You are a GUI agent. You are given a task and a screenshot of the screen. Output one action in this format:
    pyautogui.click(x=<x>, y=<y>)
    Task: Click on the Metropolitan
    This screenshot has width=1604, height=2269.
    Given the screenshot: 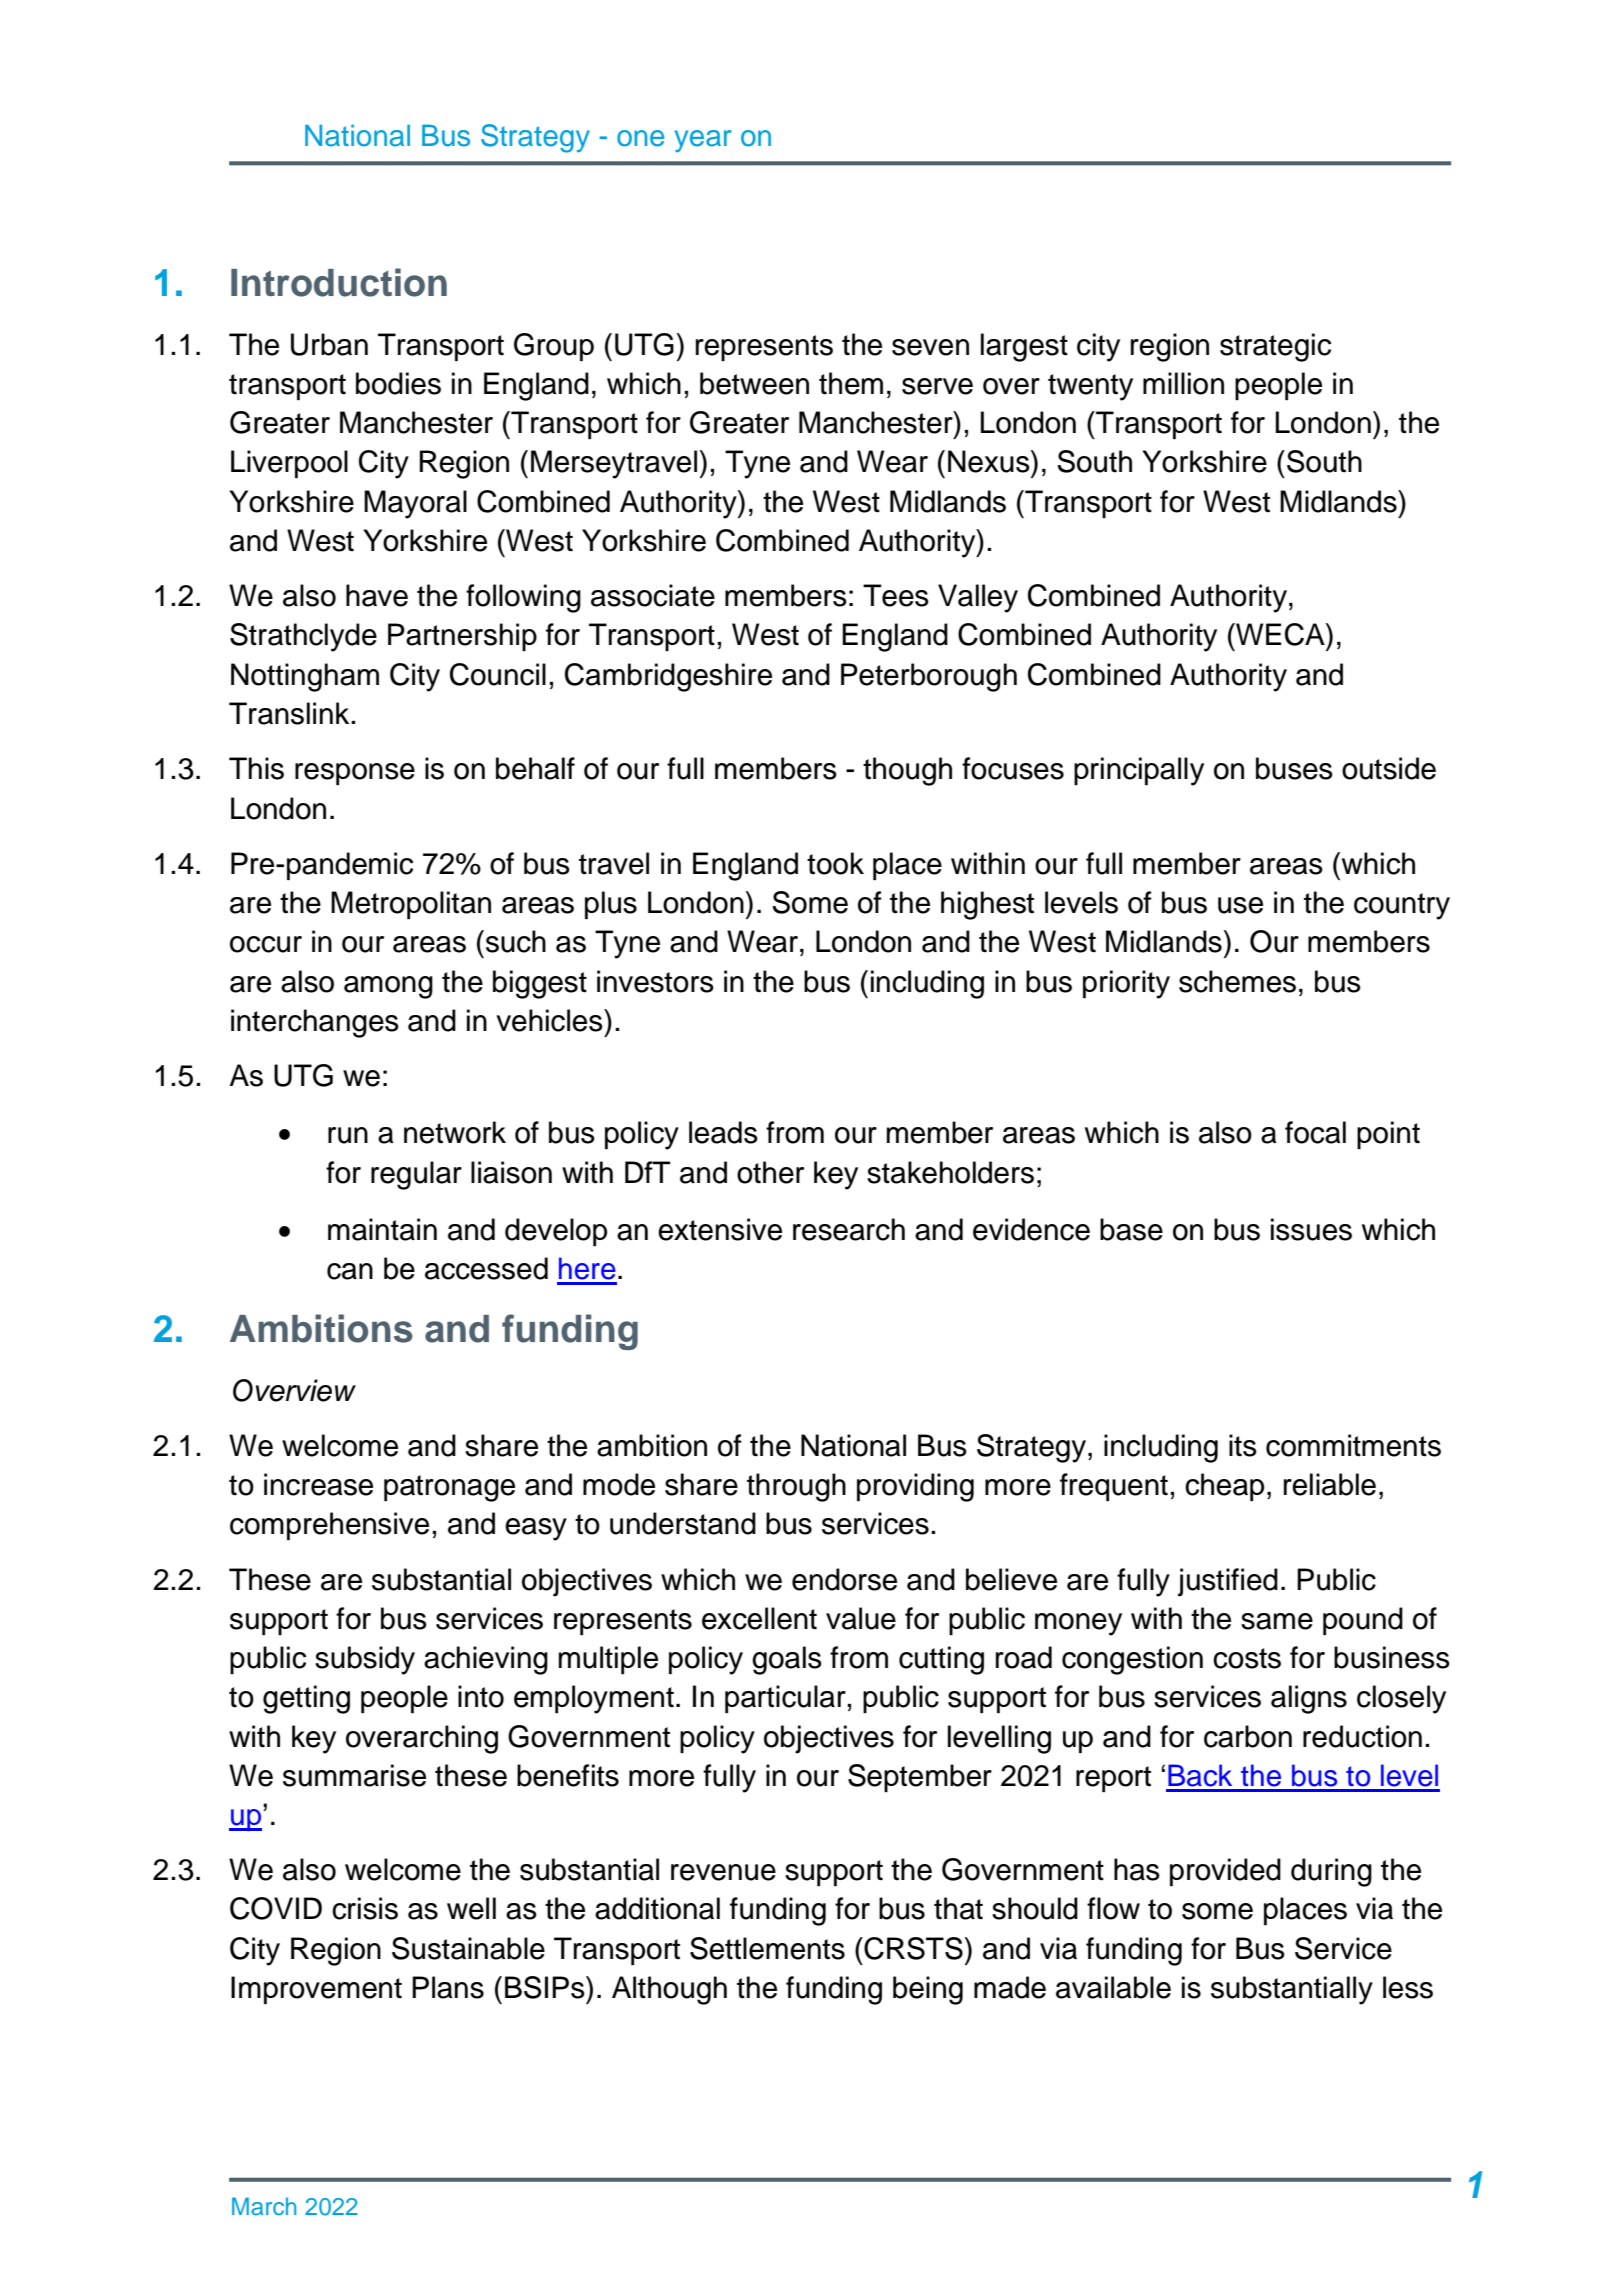 What is the action you would take?
    pyautogui.click(x=411, y=905)
